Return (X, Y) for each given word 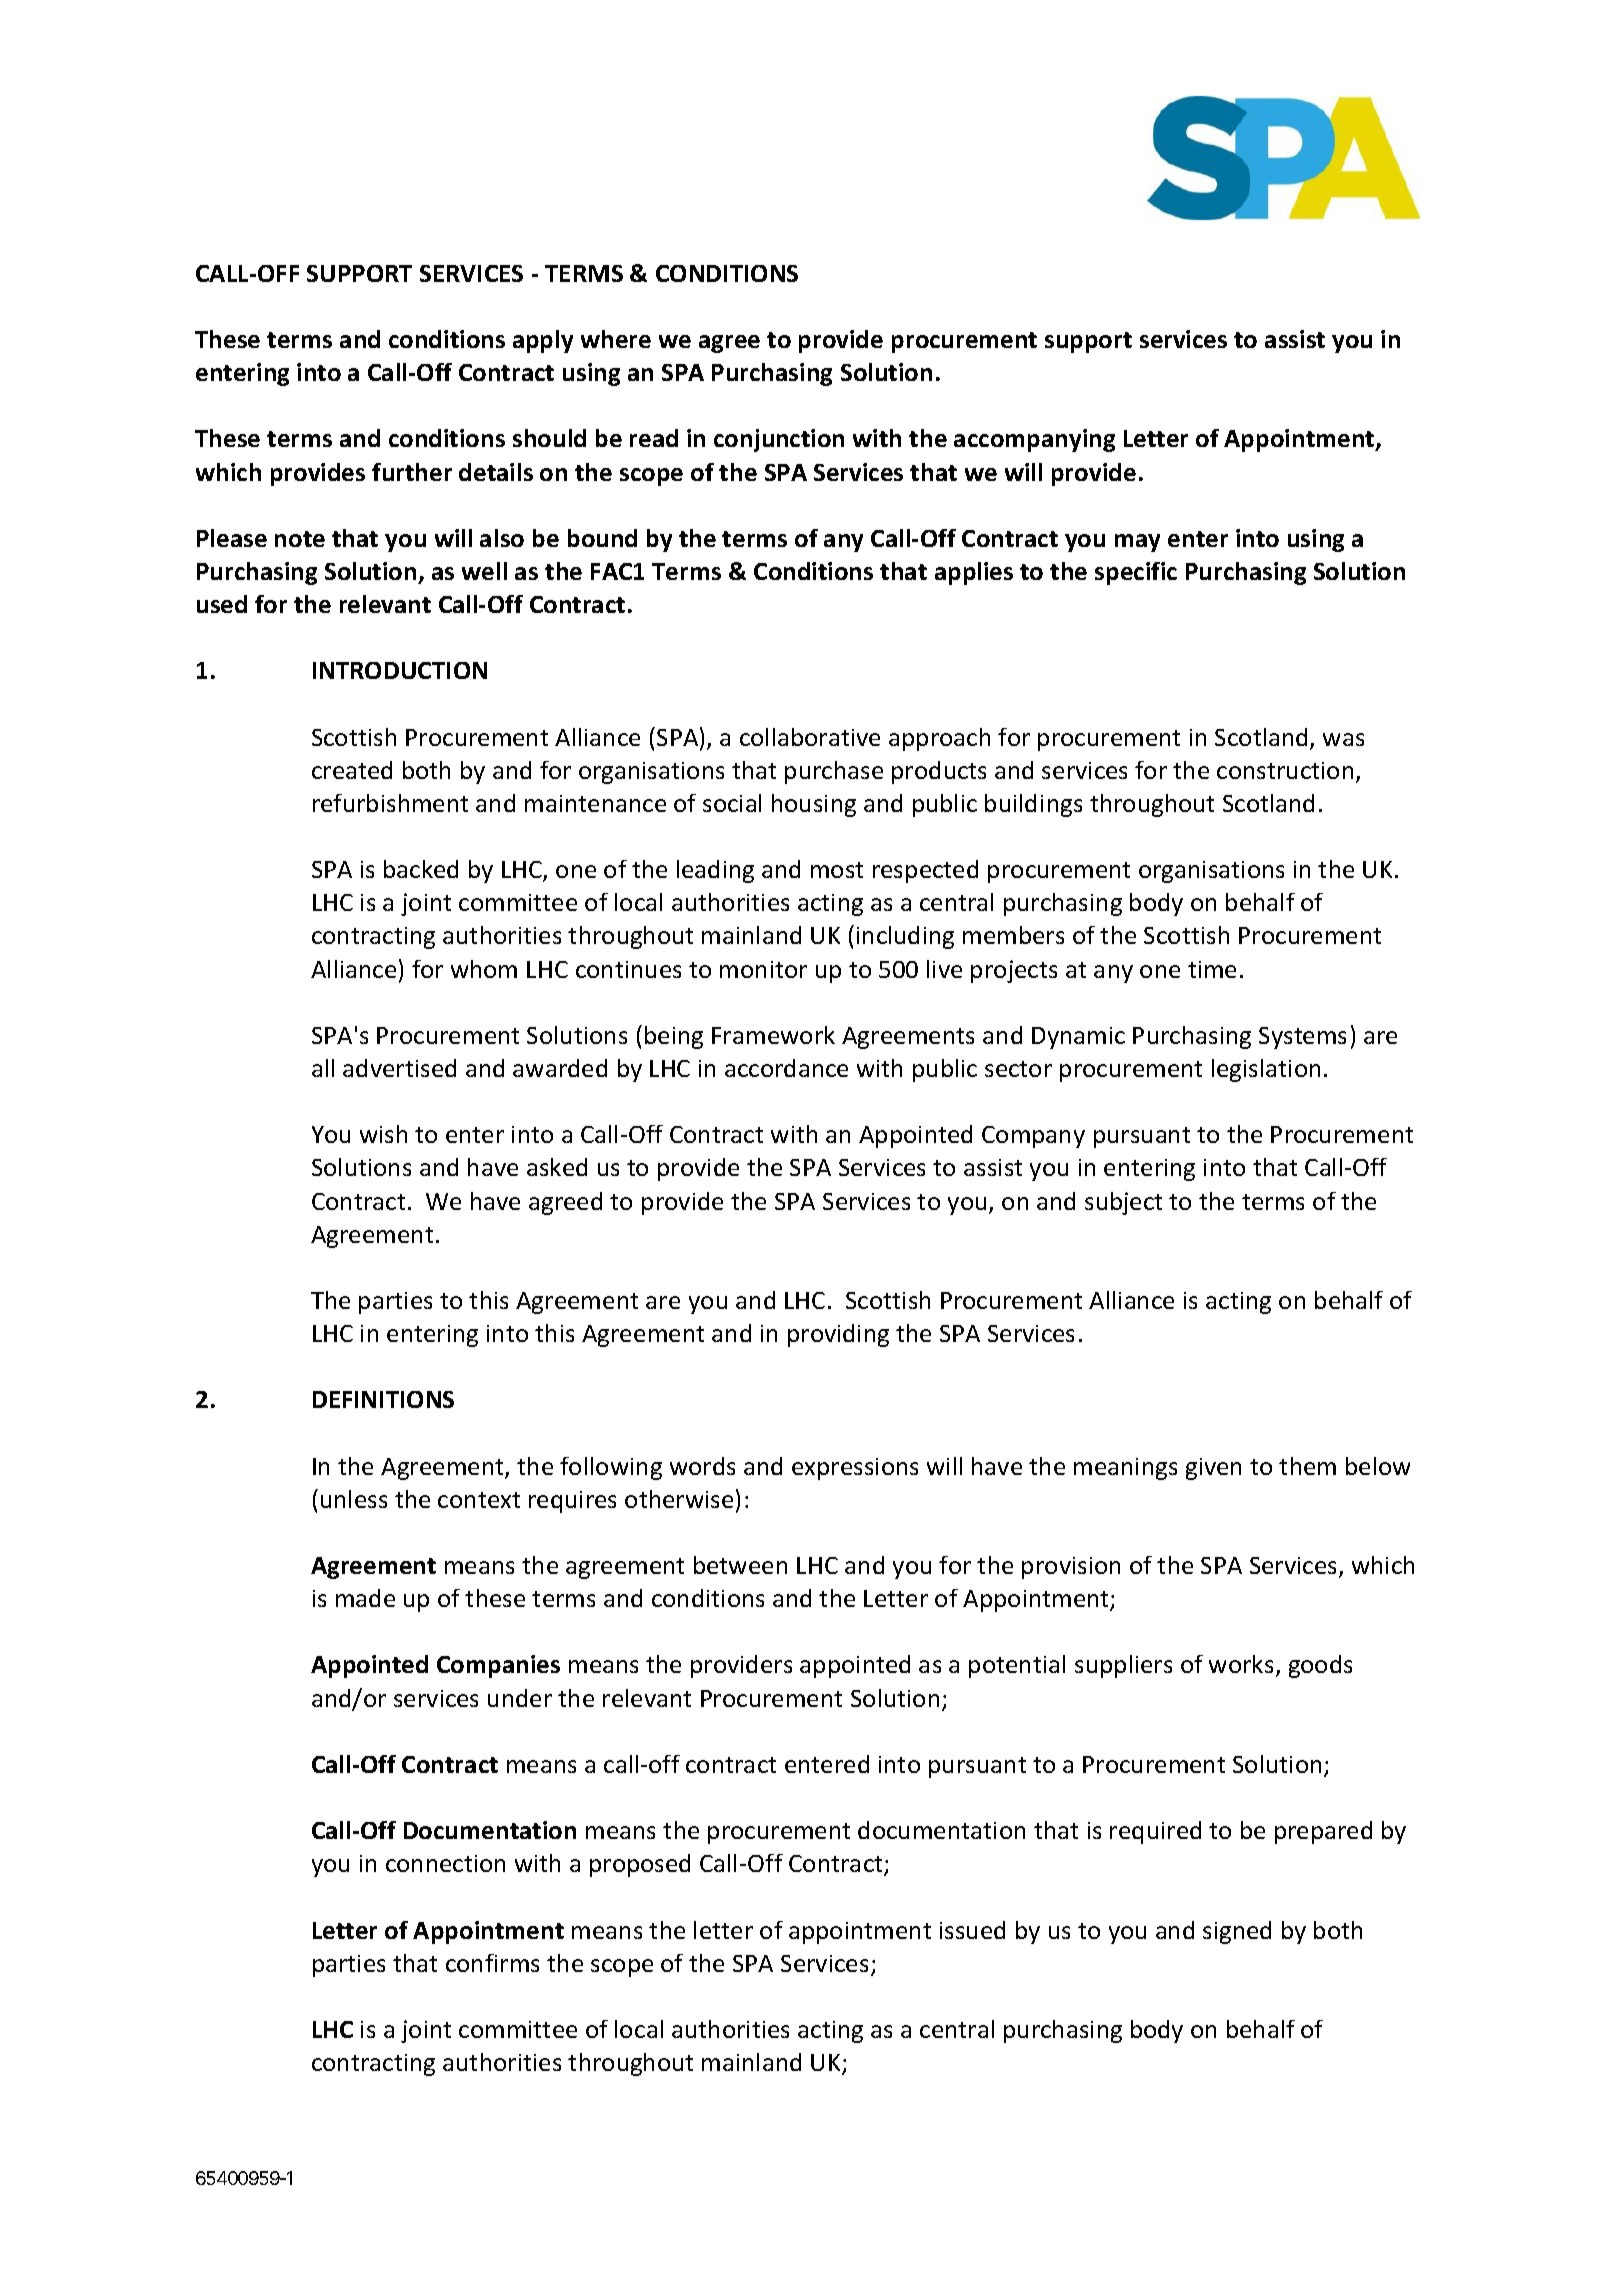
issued (972, 1930)
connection (445, 1863)
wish (383, 1134)
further (412, 472)
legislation (1266, 1070)
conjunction (779, 440)
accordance (786, 1068)
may (1137, 543)
